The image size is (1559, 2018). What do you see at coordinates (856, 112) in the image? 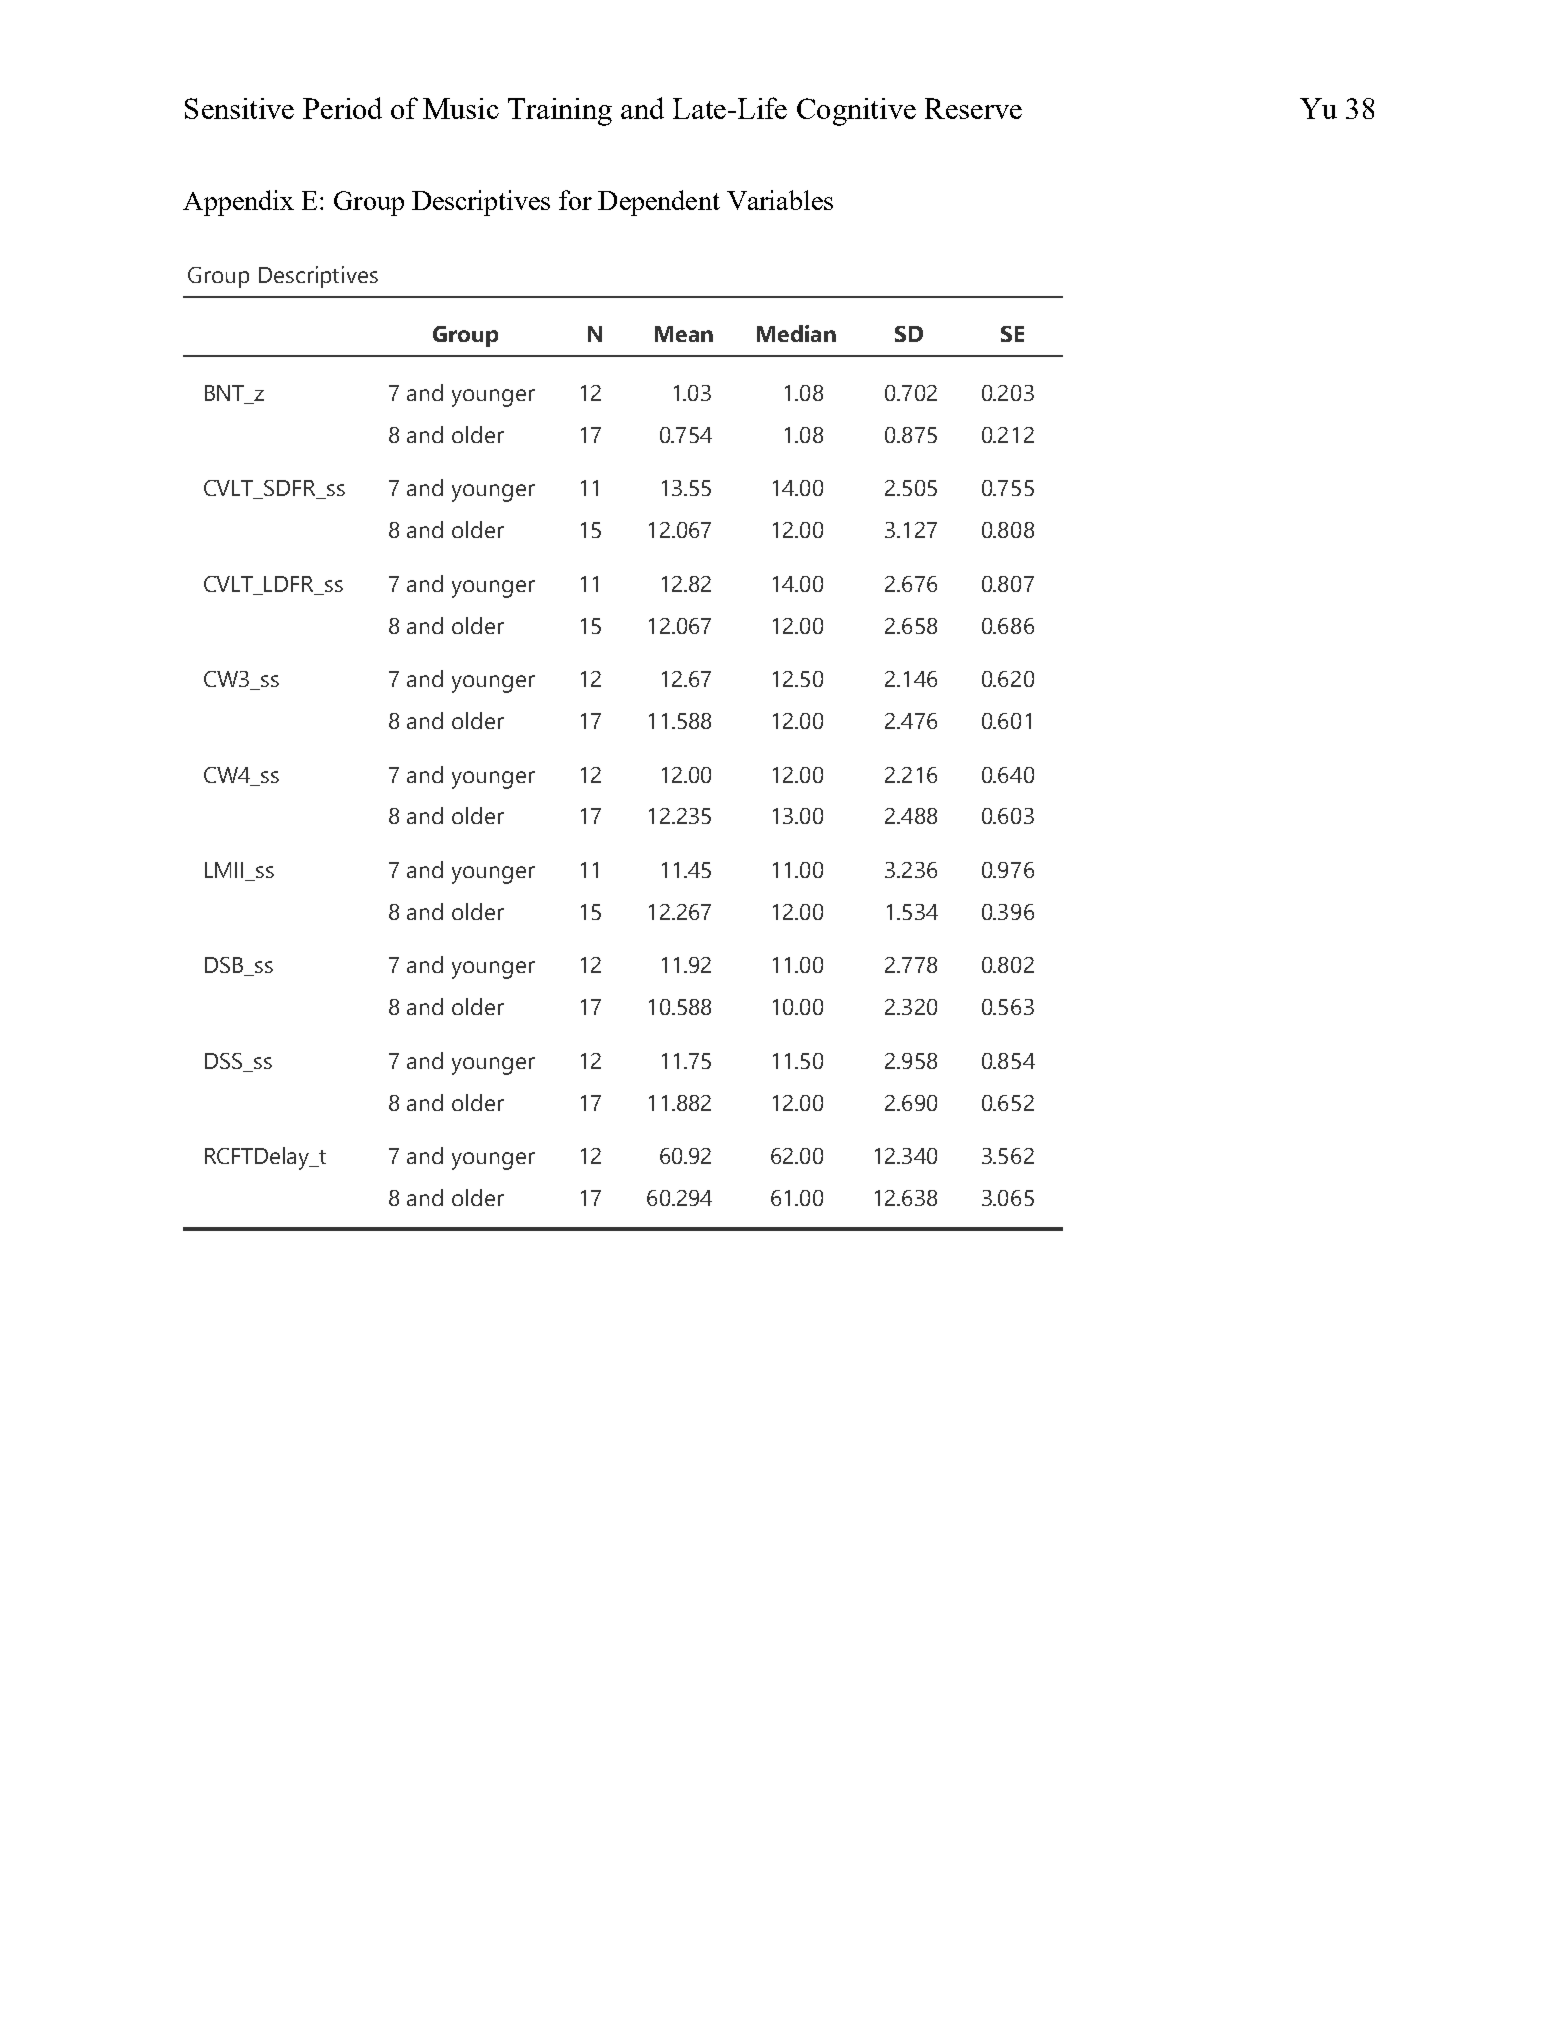
I see `Cognitive` at bounding box center [856, 112].
